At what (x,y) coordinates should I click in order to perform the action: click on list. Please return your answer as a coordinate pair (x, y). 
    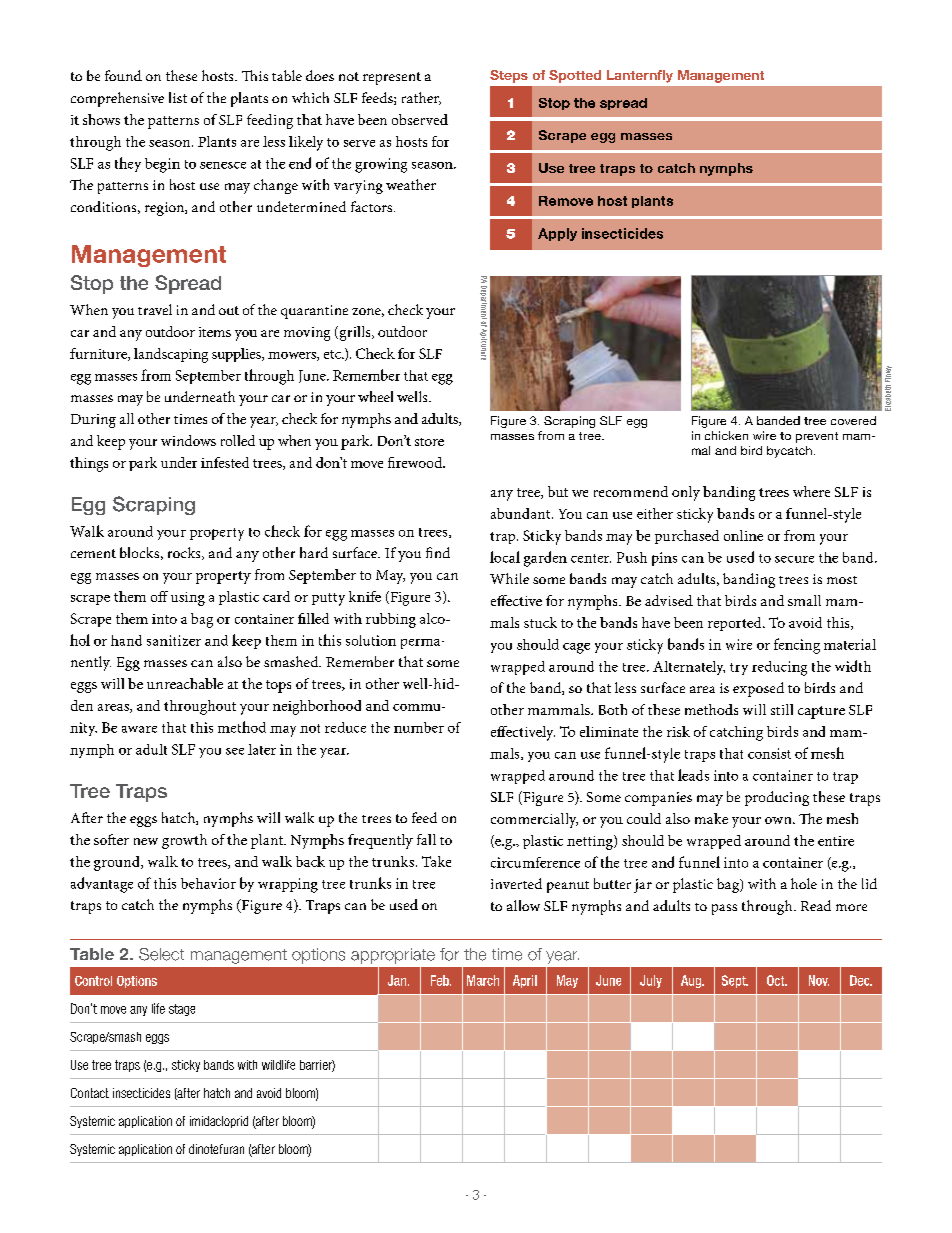
    Looking at the image, I should click on (178, 97).
